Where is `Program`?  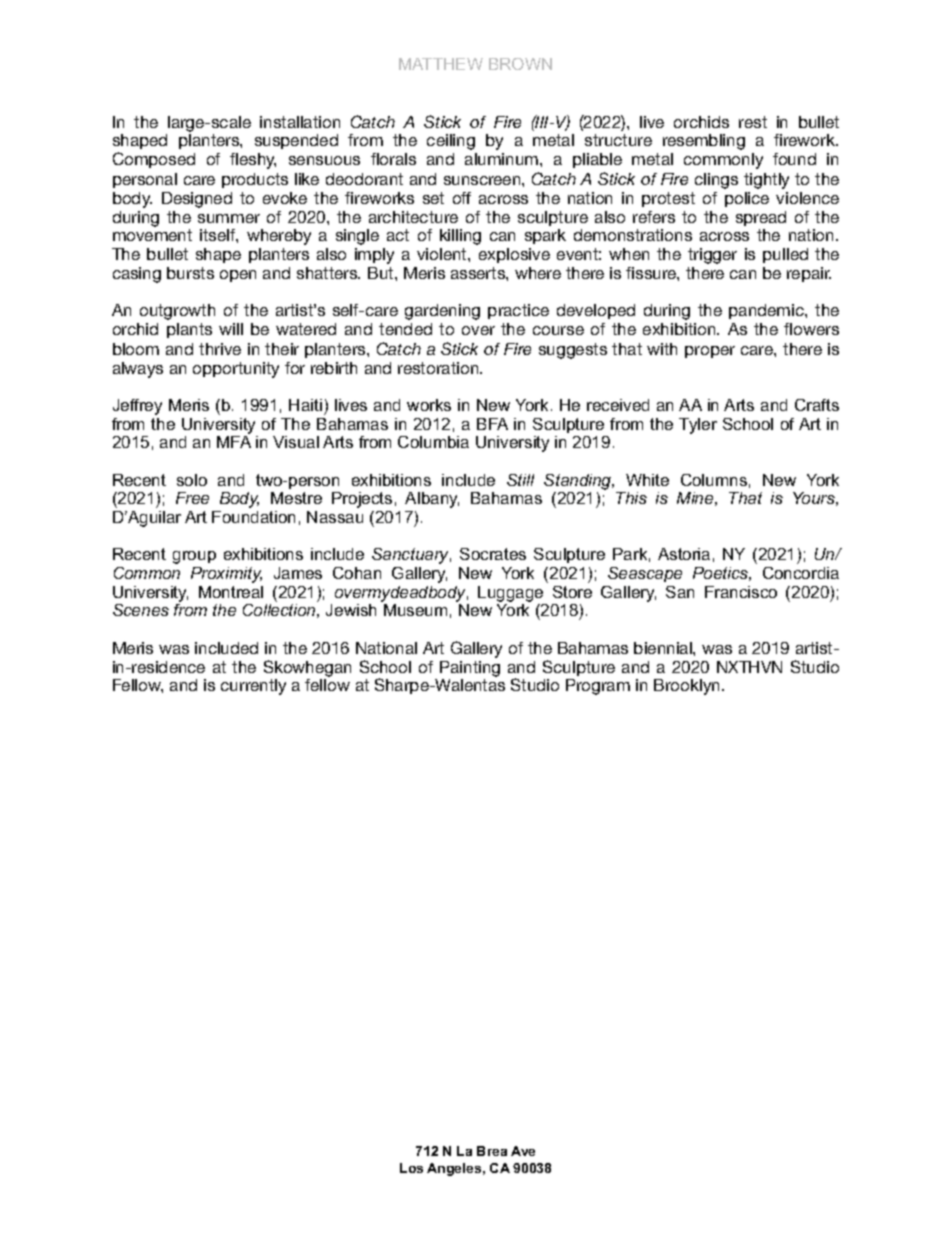
Program is located at coordinates (598, 687).
